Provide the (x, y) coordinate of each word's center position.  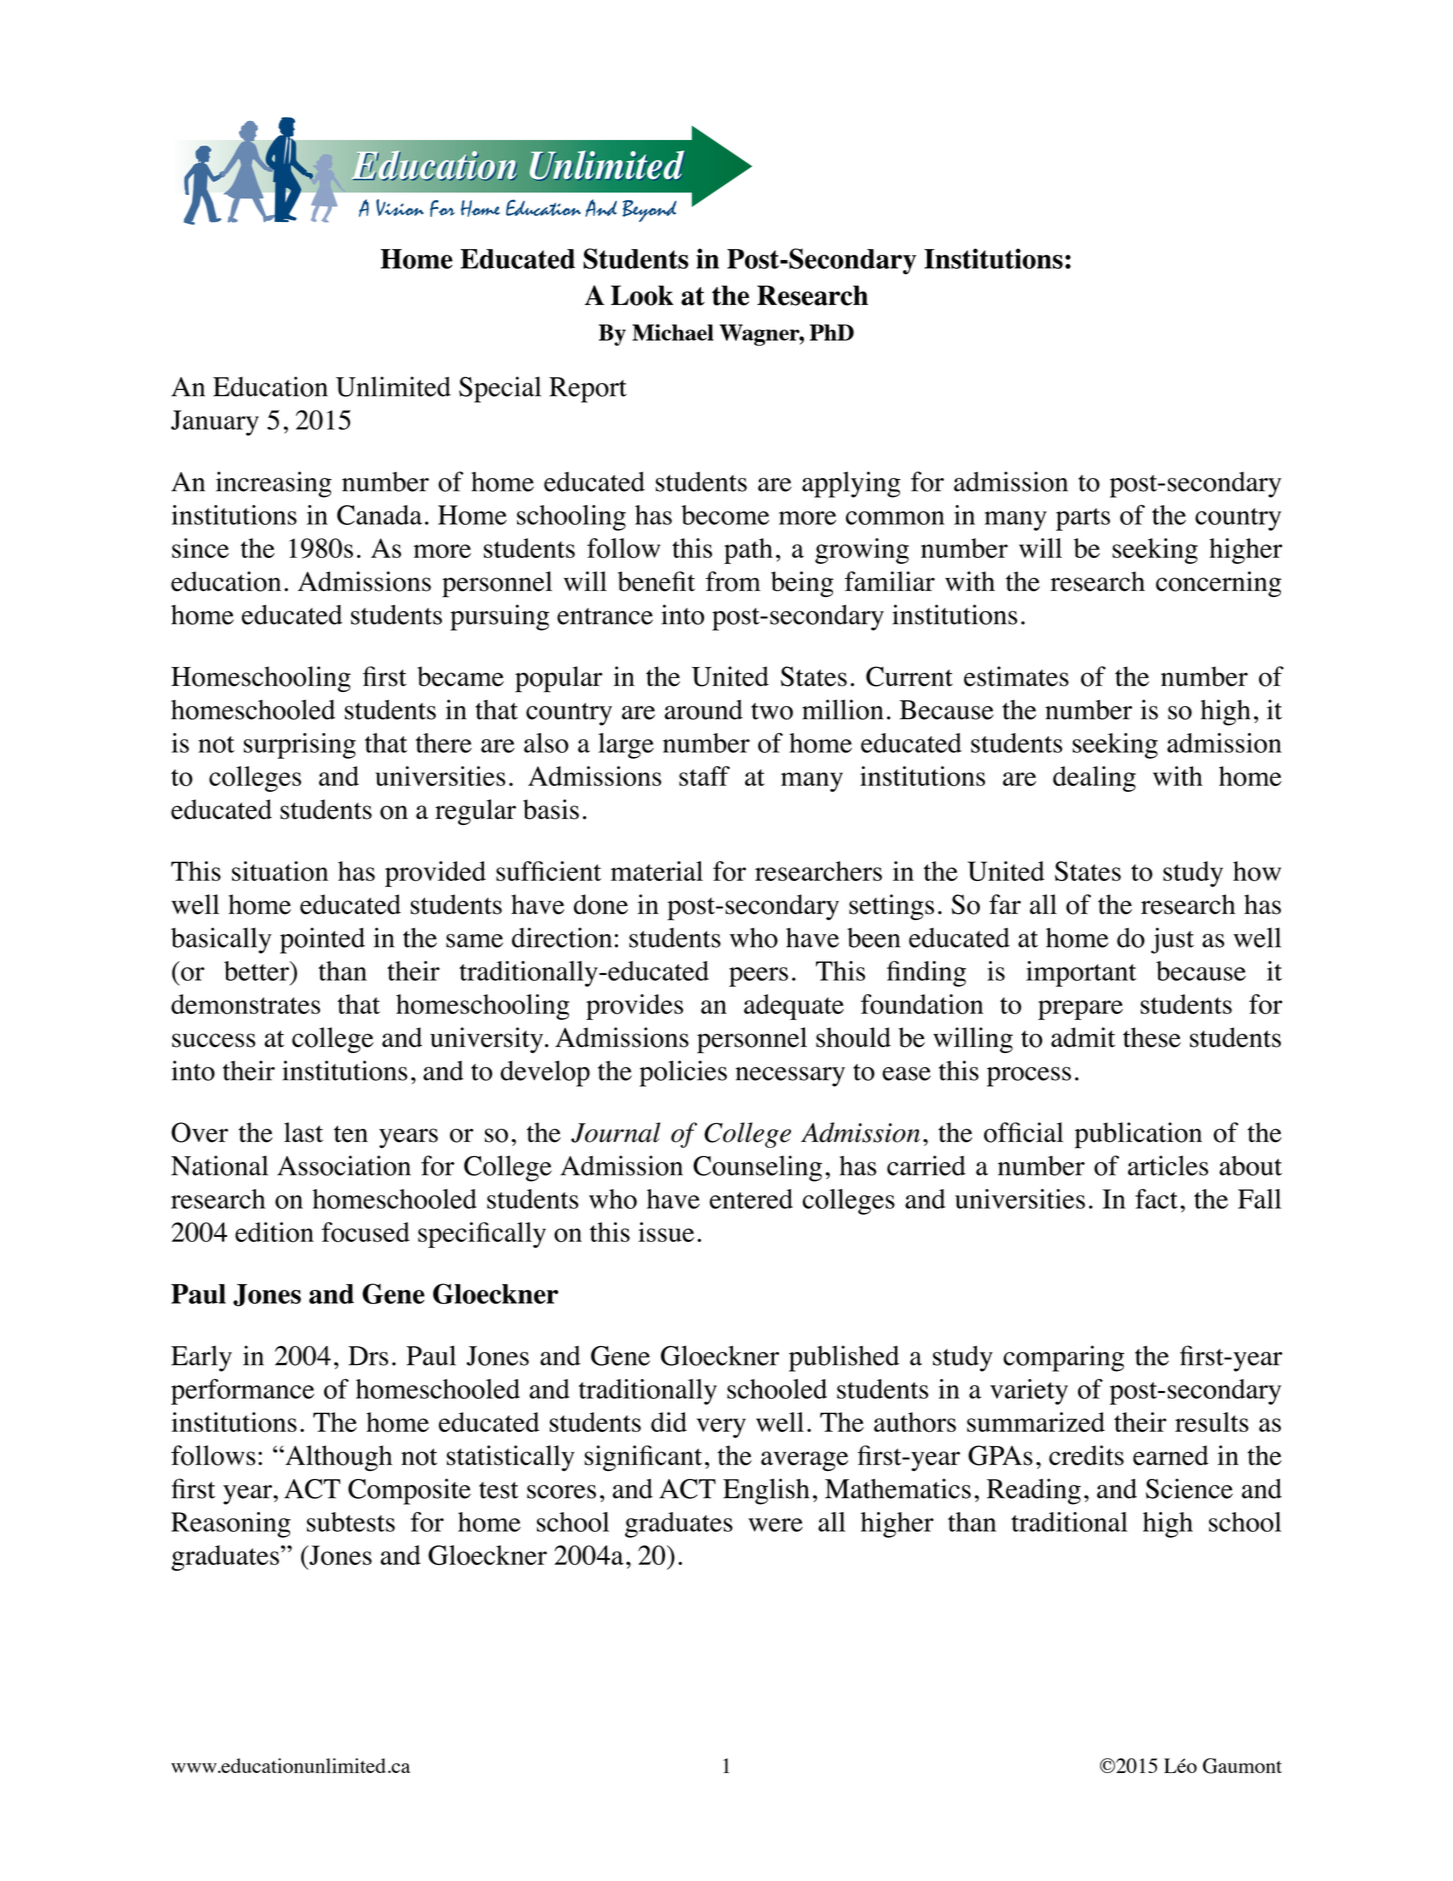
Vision (400, 207)
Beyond (649, 211)
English (766, 1491)
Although (337, 1458)
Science (1189, 1488)
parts (1083, 519)
